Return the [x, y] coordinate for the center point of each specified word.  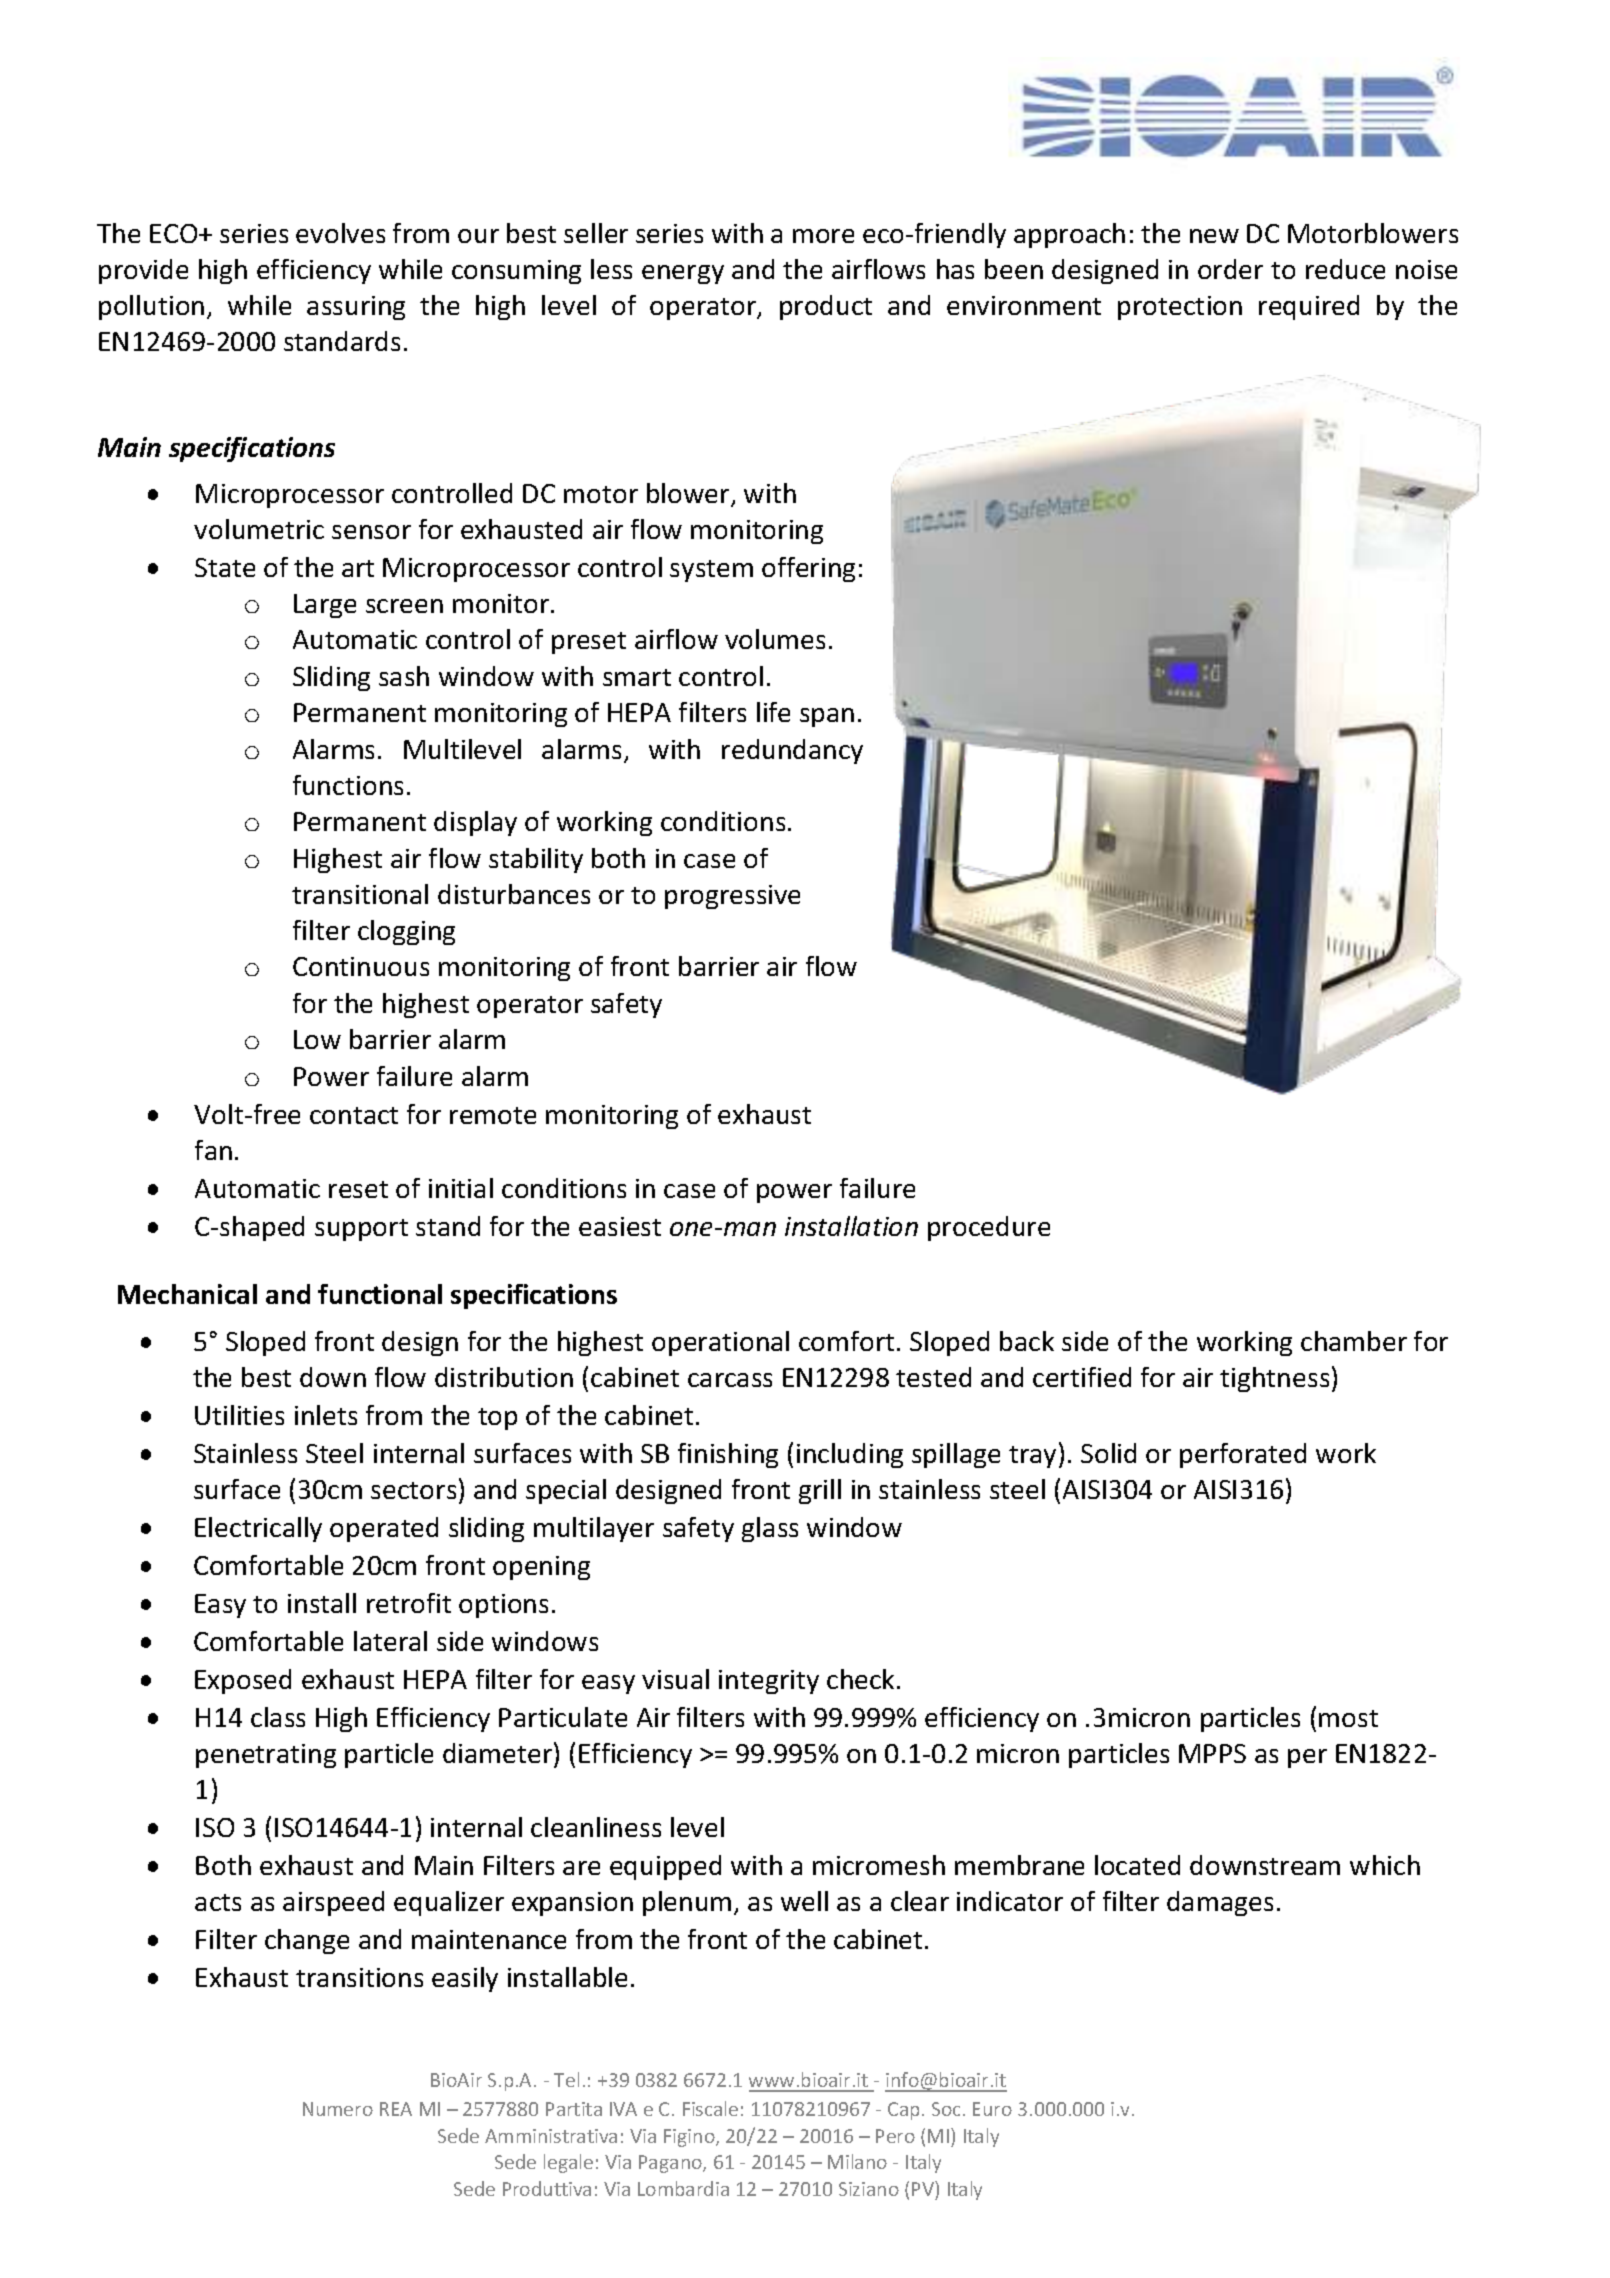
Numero [338, 2109]
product [826, 307]
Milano [857, 2161]
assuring [356, 308]
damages [1220, 1903]
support [361, 1230]
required [1309, 307]
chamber [1354, 1341]
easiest [620, 1226]
